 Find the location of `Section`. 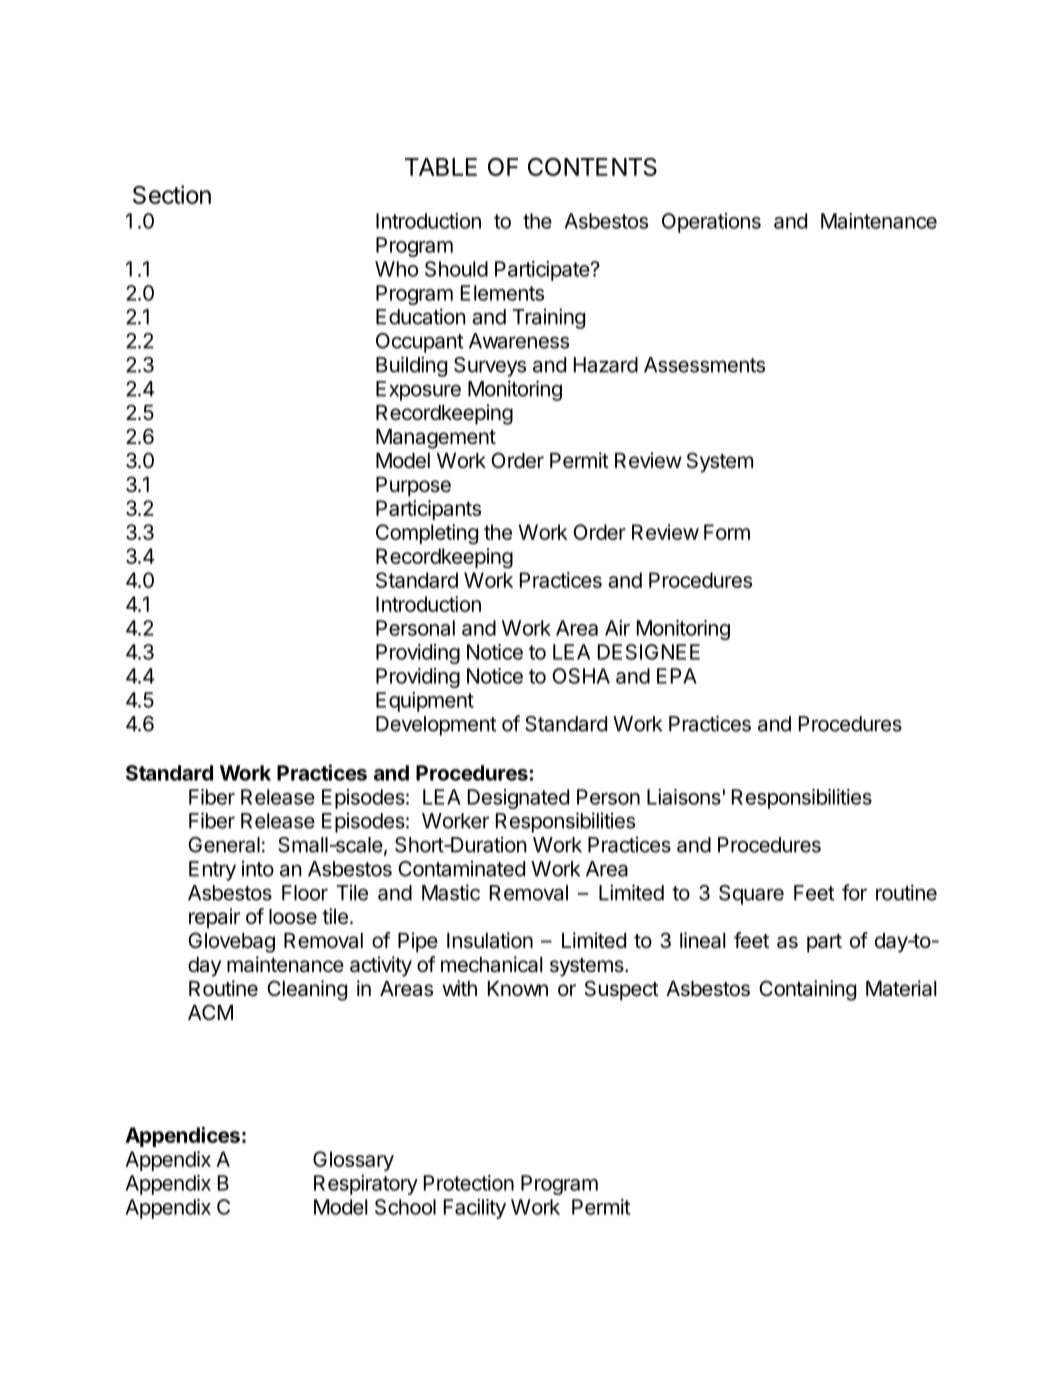

Section is located at coordinates (172, 194).
